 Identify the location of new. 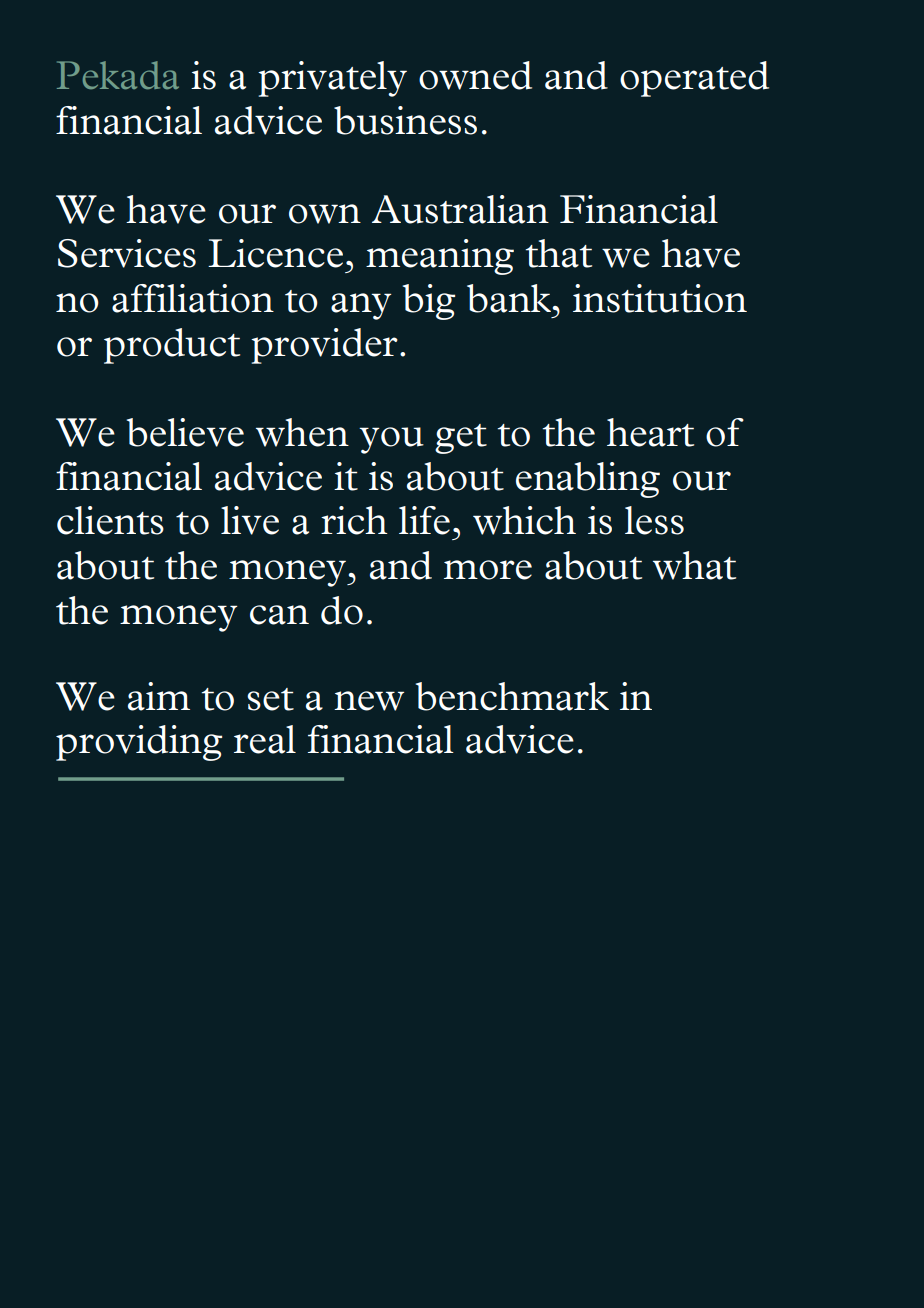
(369, 701).
